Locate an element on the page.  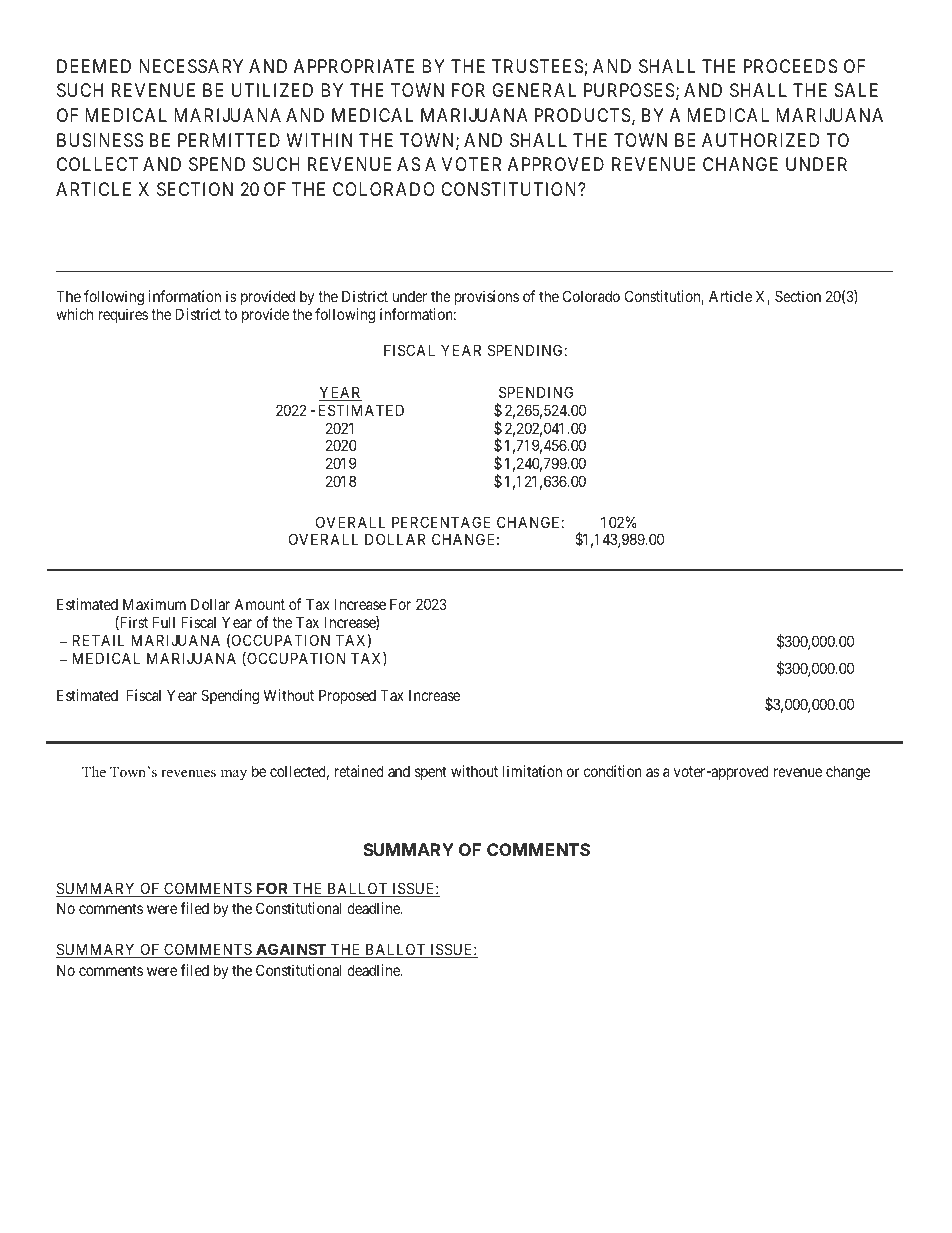
spent is located at coordinates (431, 773).
